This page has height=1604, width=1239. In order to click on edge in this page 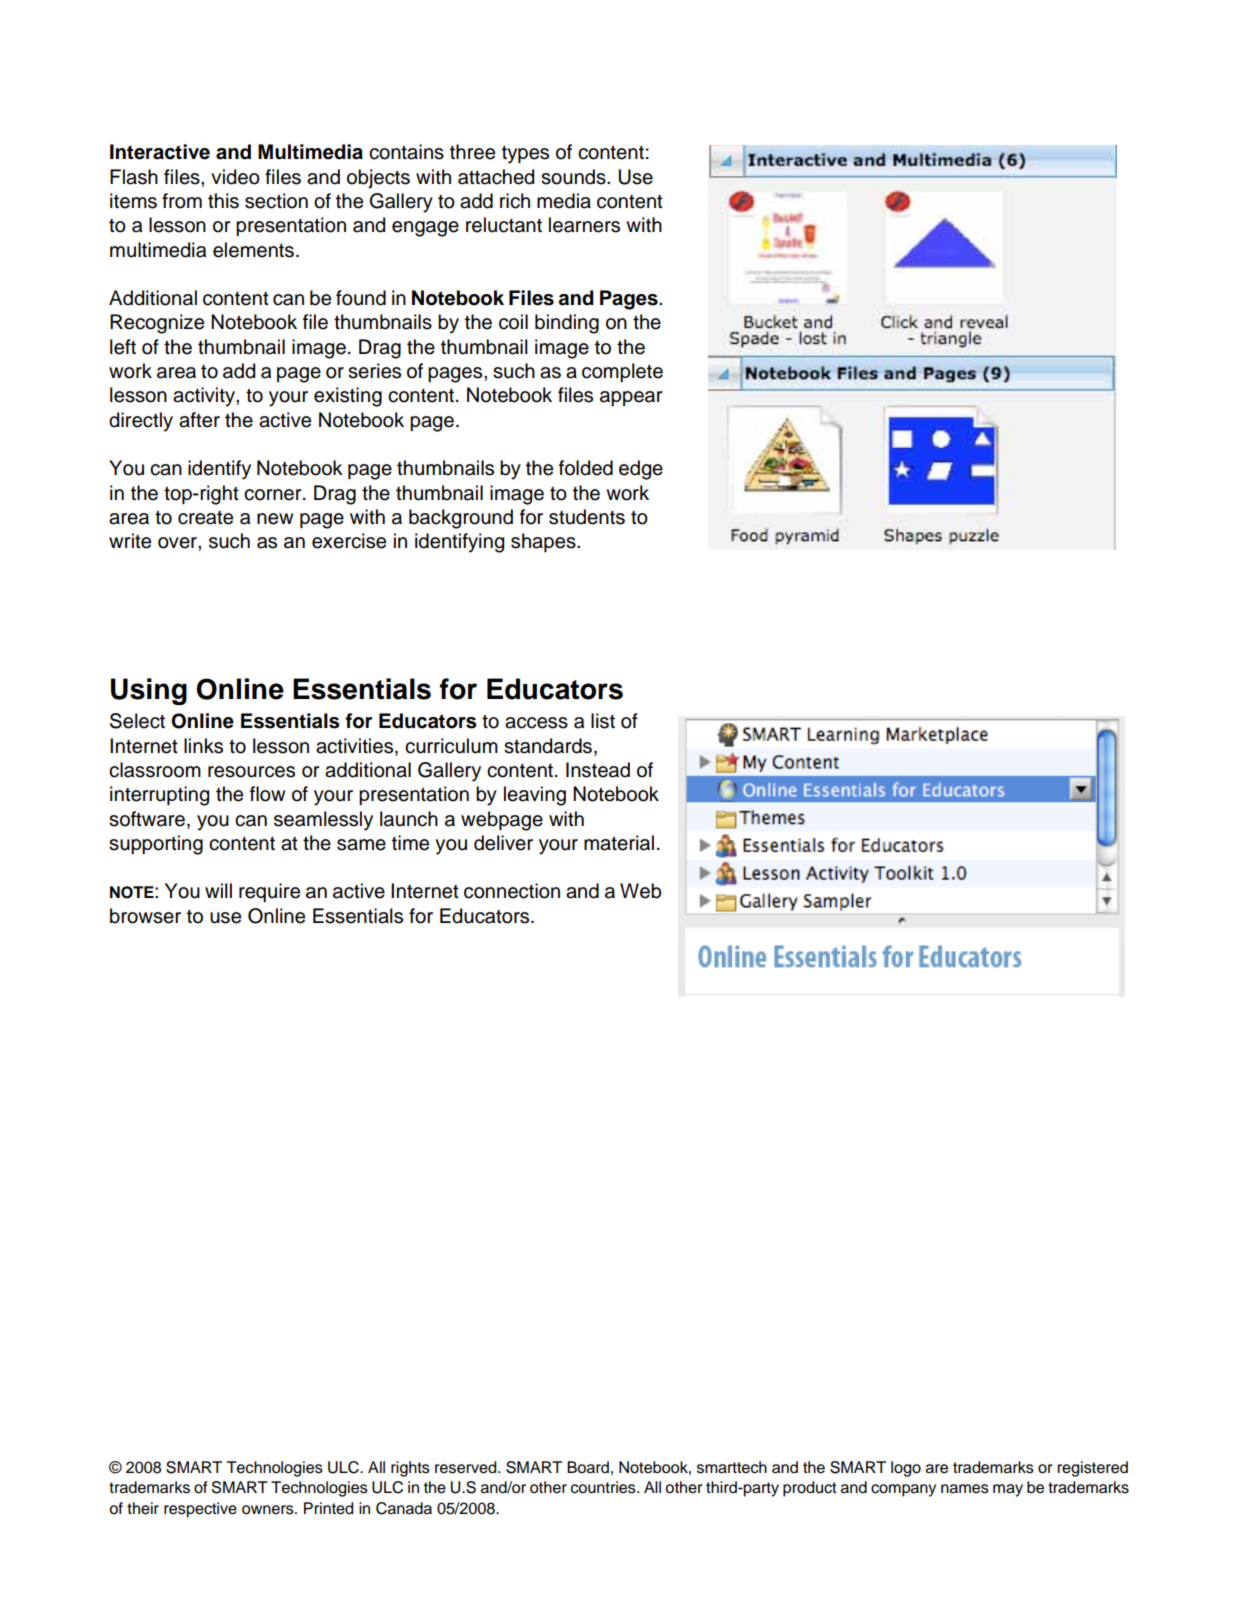, I will do `click(641, 470)`.
